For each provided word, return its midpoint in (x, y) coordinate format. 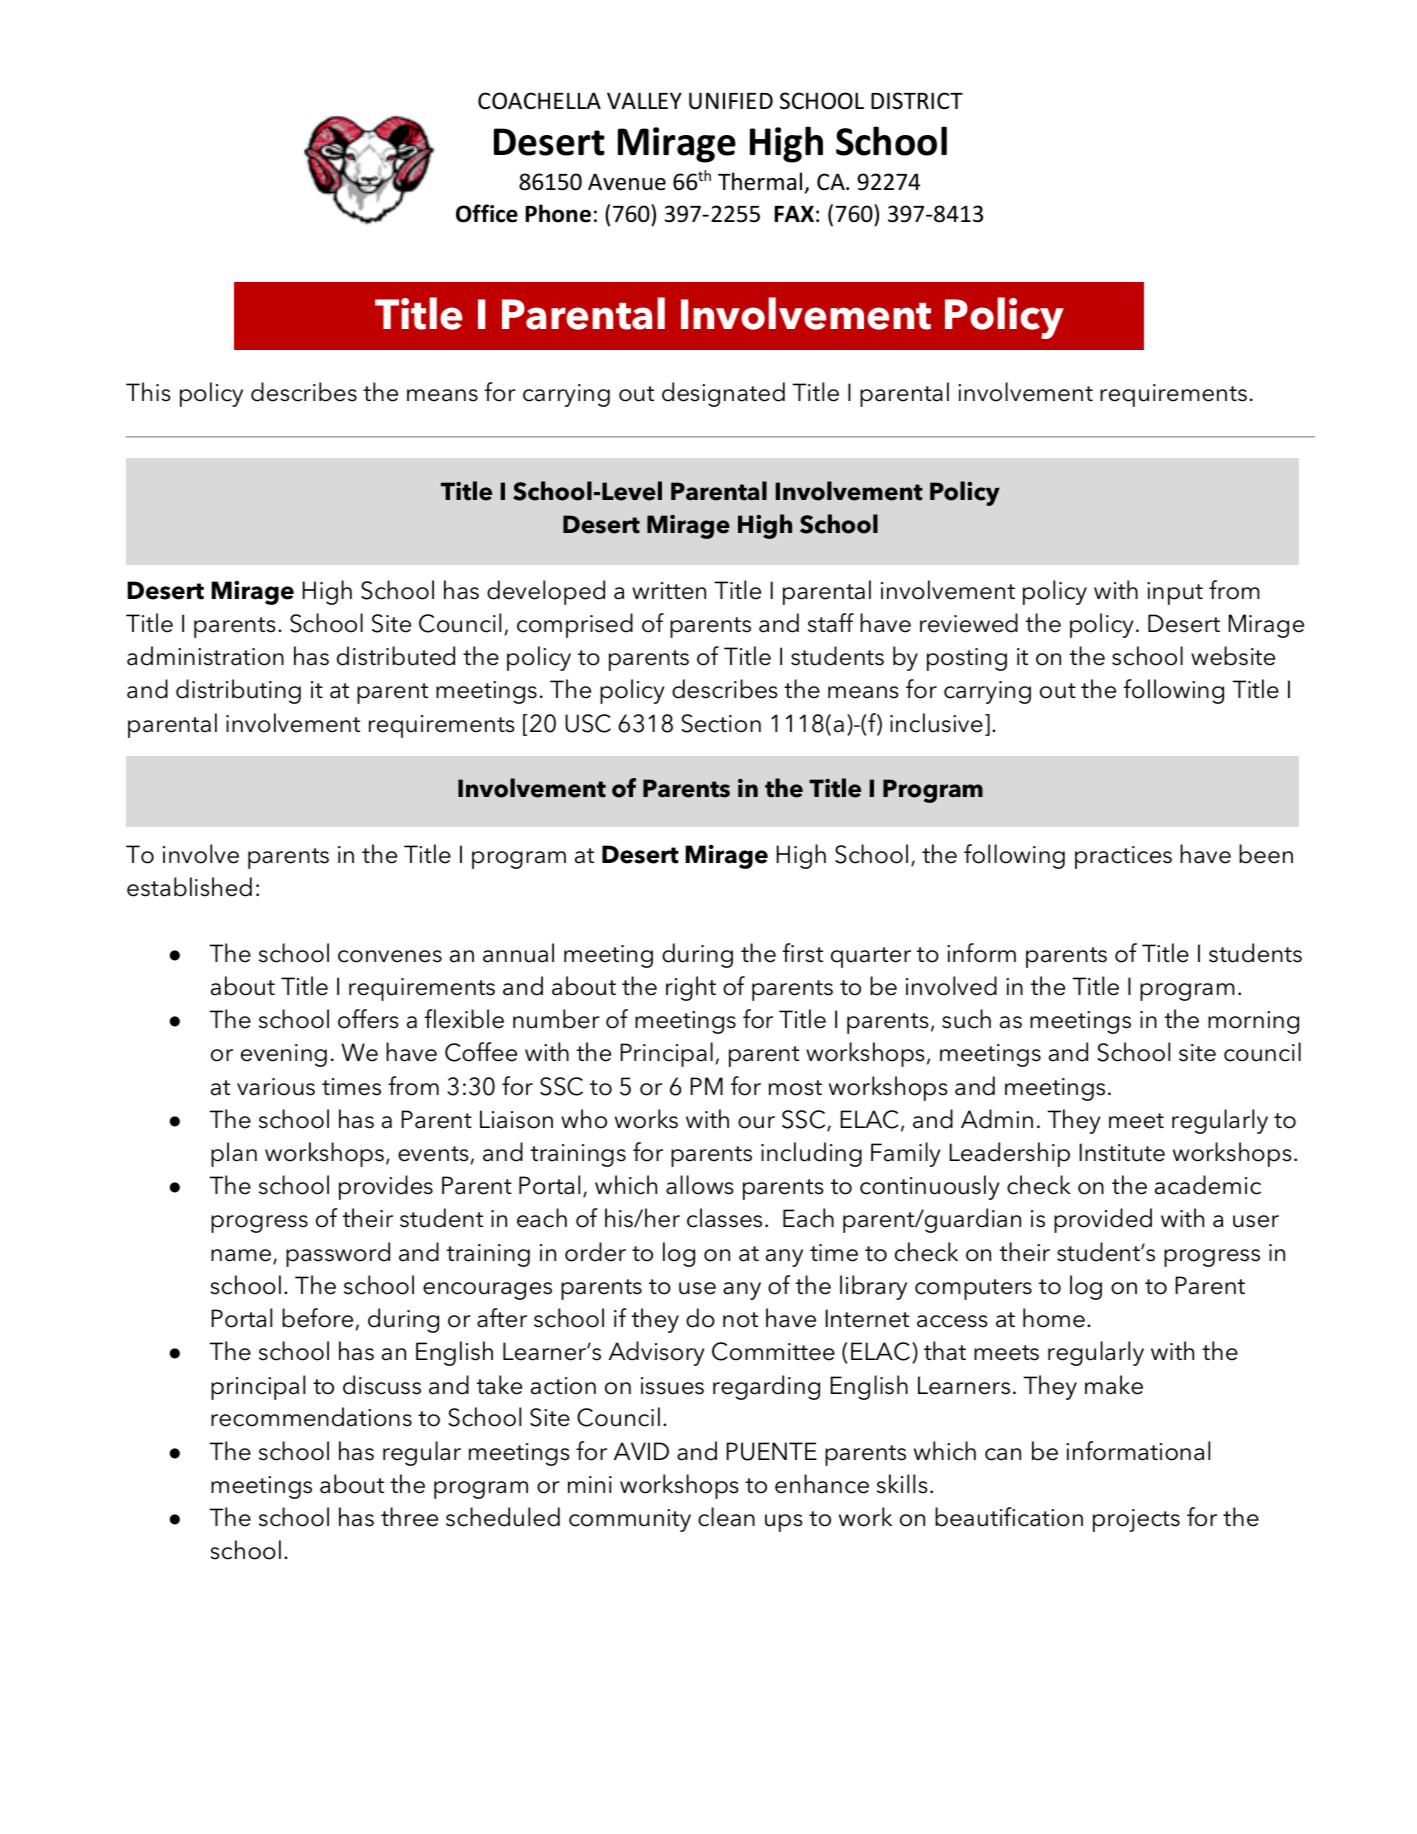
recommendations (311, 1417)
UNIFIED (731, 101)
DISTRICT (917, 101)
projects (1136, 1520)
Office (487, 213)
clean (726, 1517)
